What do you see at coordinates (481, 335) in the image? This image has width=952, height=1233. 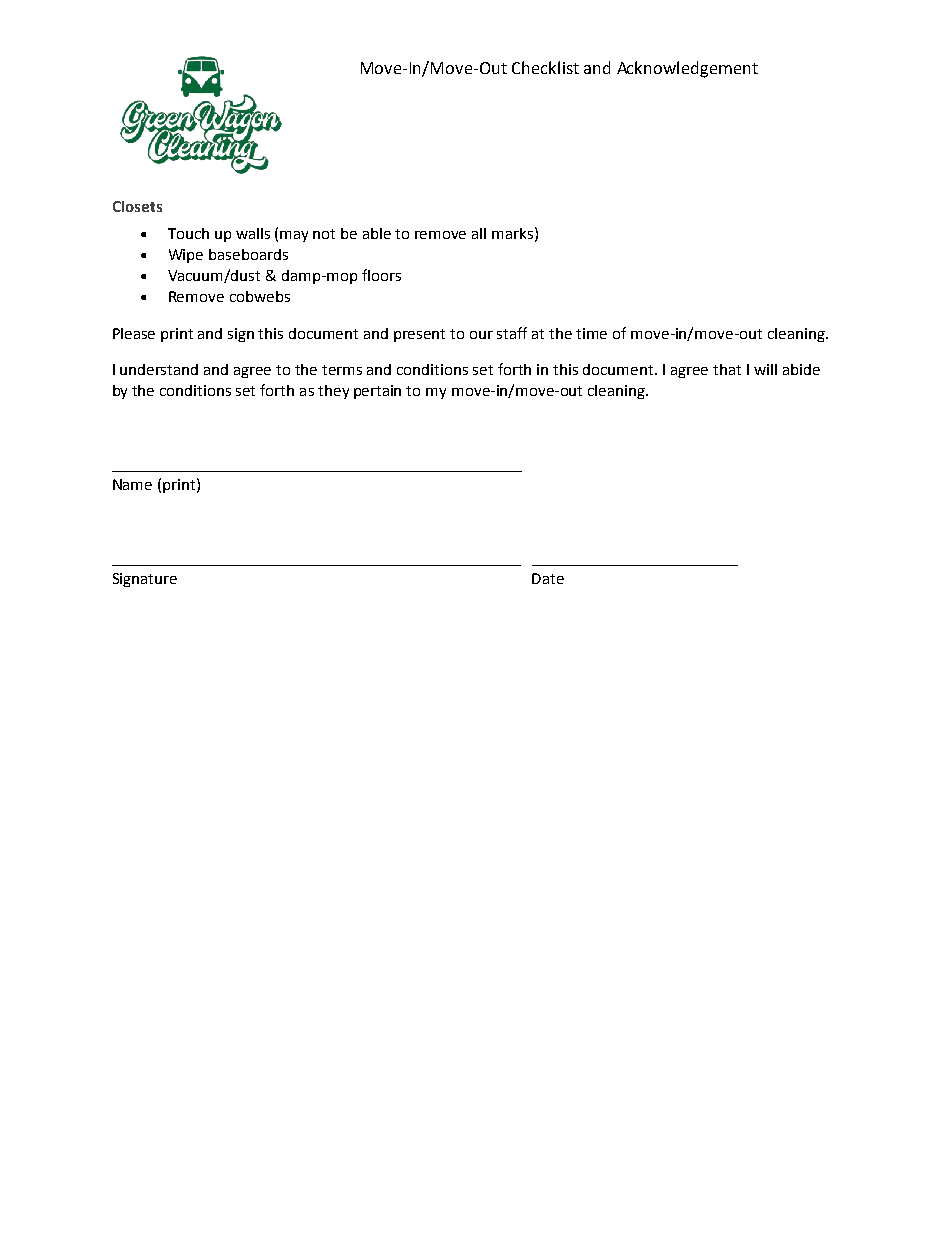 I see `our` at bounding box center [481, 335].
